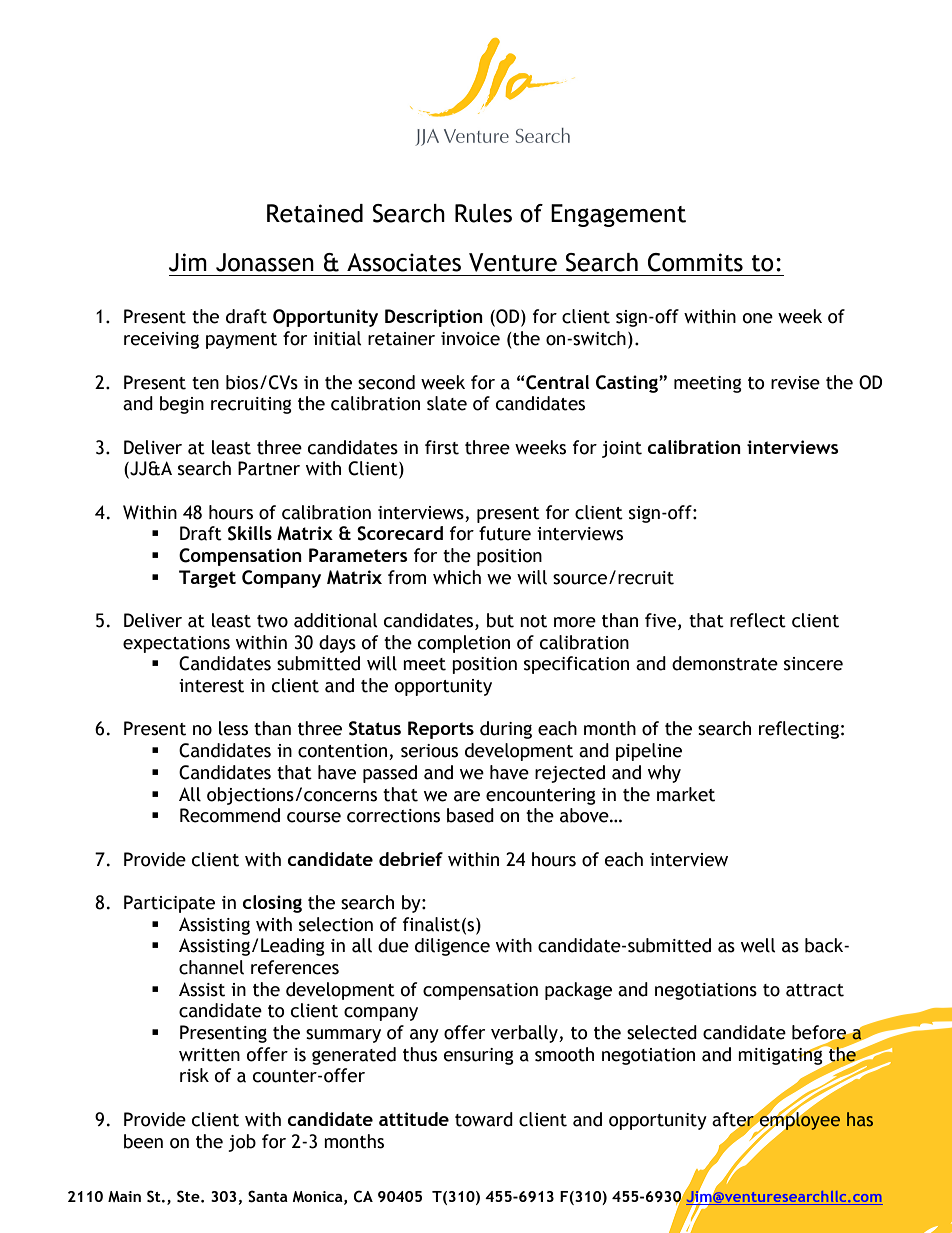 This screenshot has width=952, height=1233. I want to click on Retained, so click(315, 213).
